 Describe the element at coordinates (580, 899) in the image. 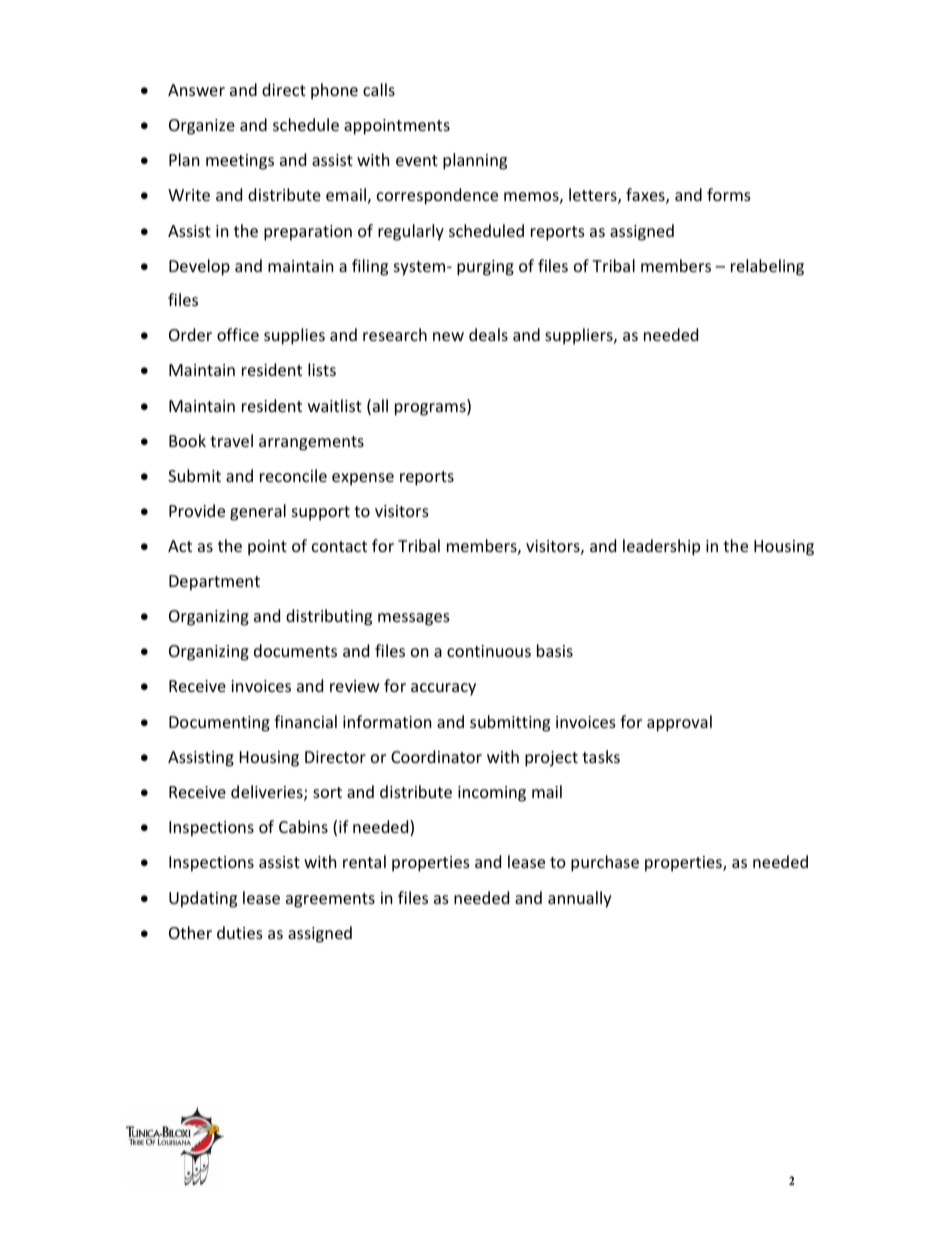

I see `annually` at that location.
